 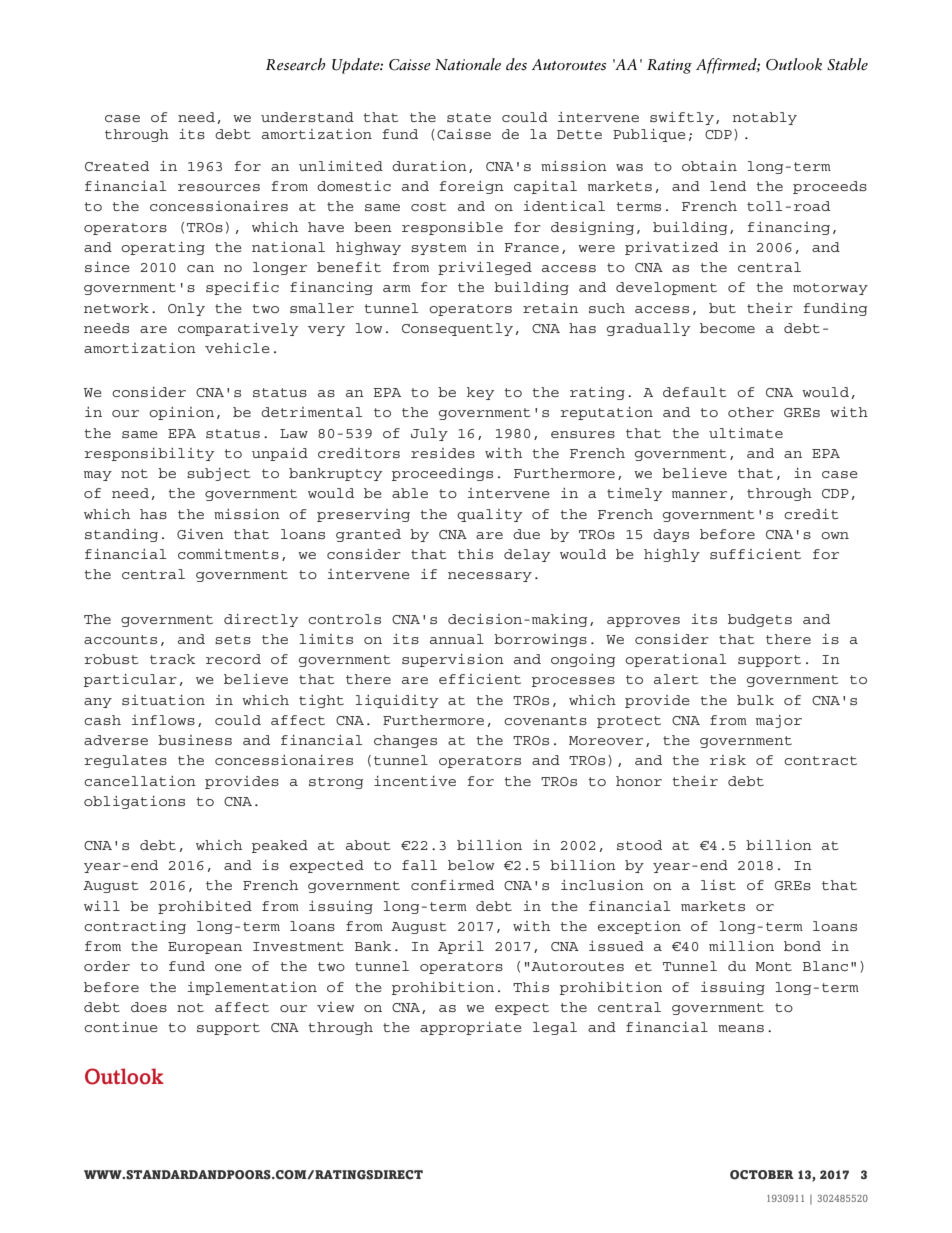 I want to click on annual, so click(x=457, y=639).
